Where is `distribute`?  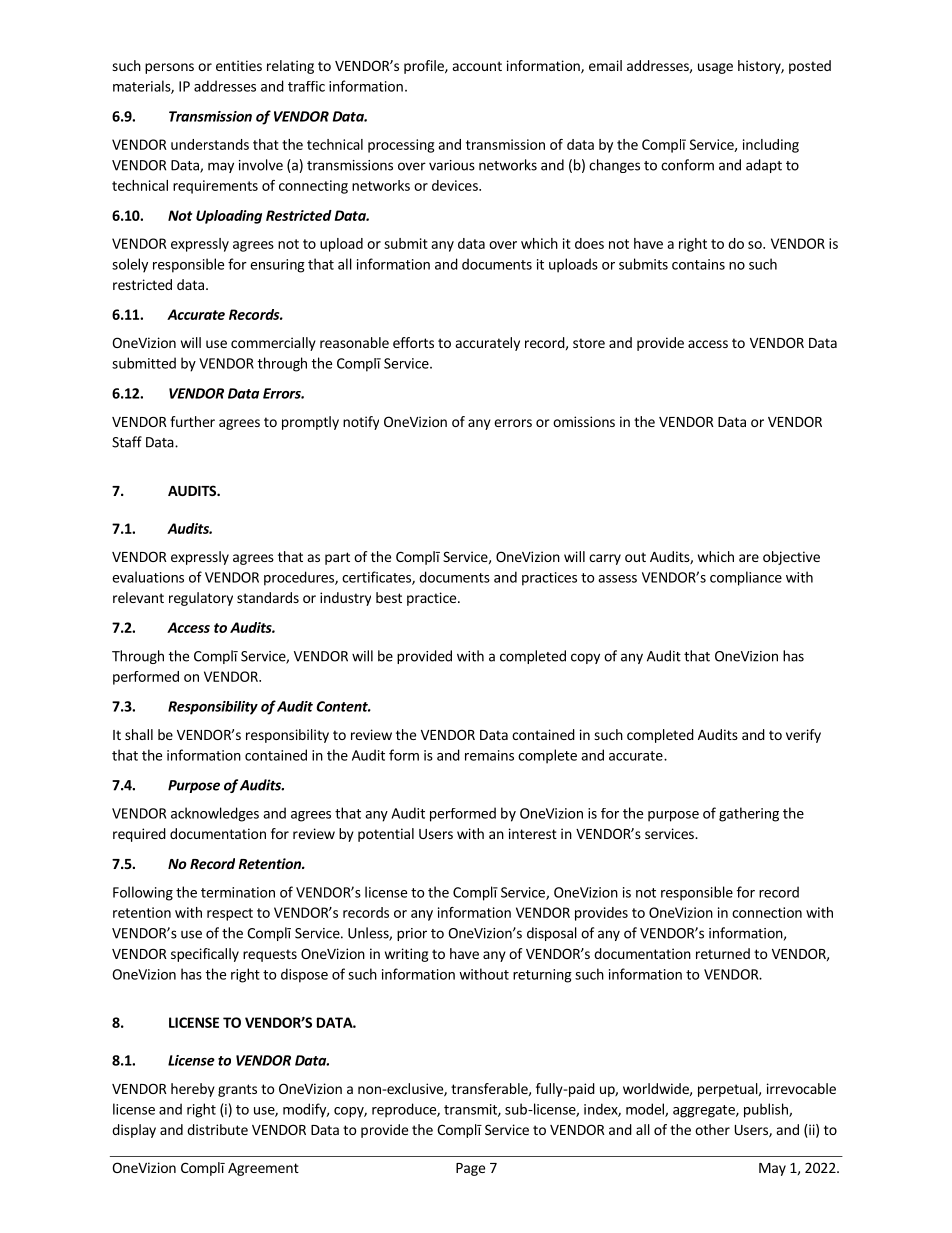
distribute is located at coordinates (217, 1129).
